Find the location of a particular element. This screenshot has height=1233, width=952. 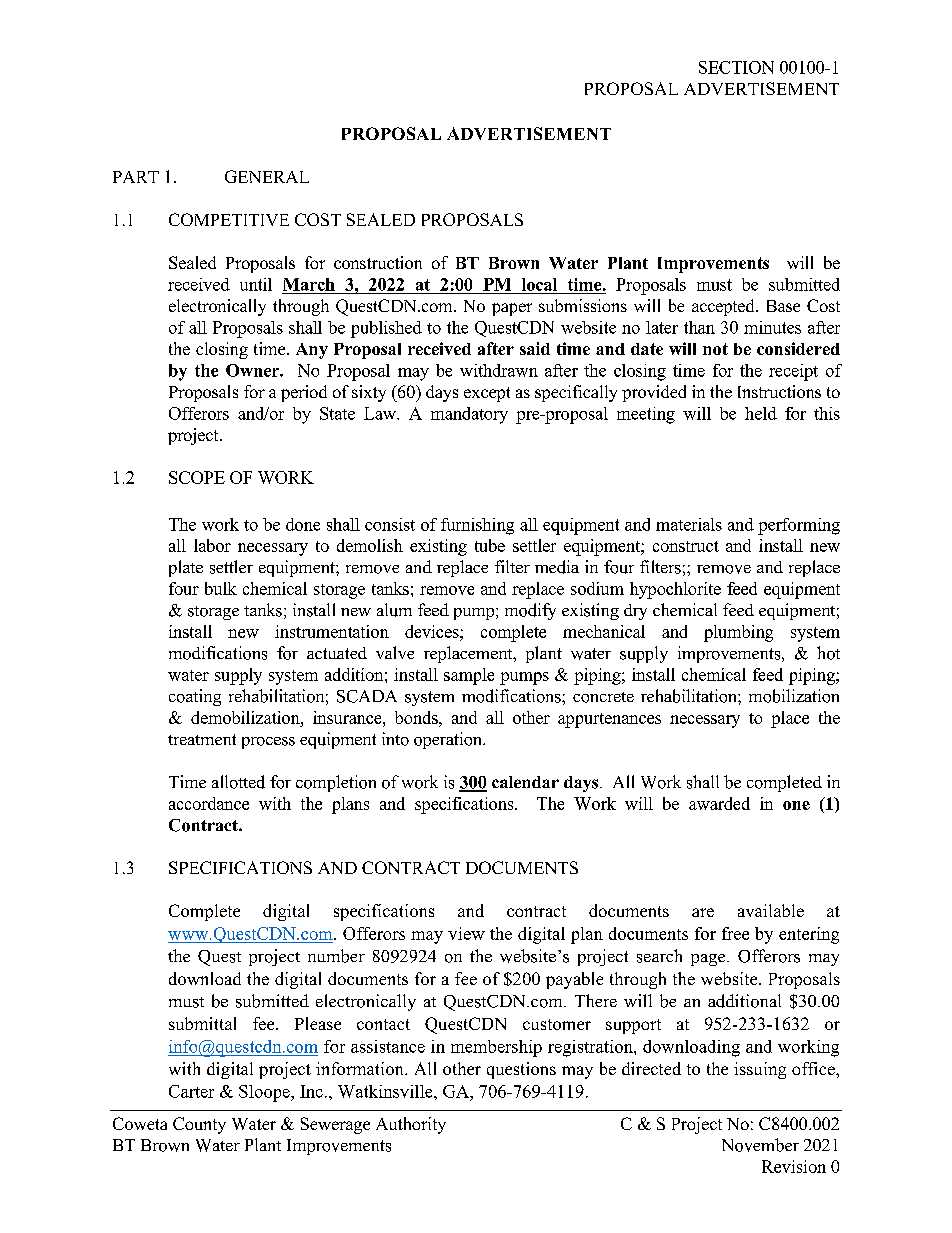

available is located at coordinates (771, 910).
